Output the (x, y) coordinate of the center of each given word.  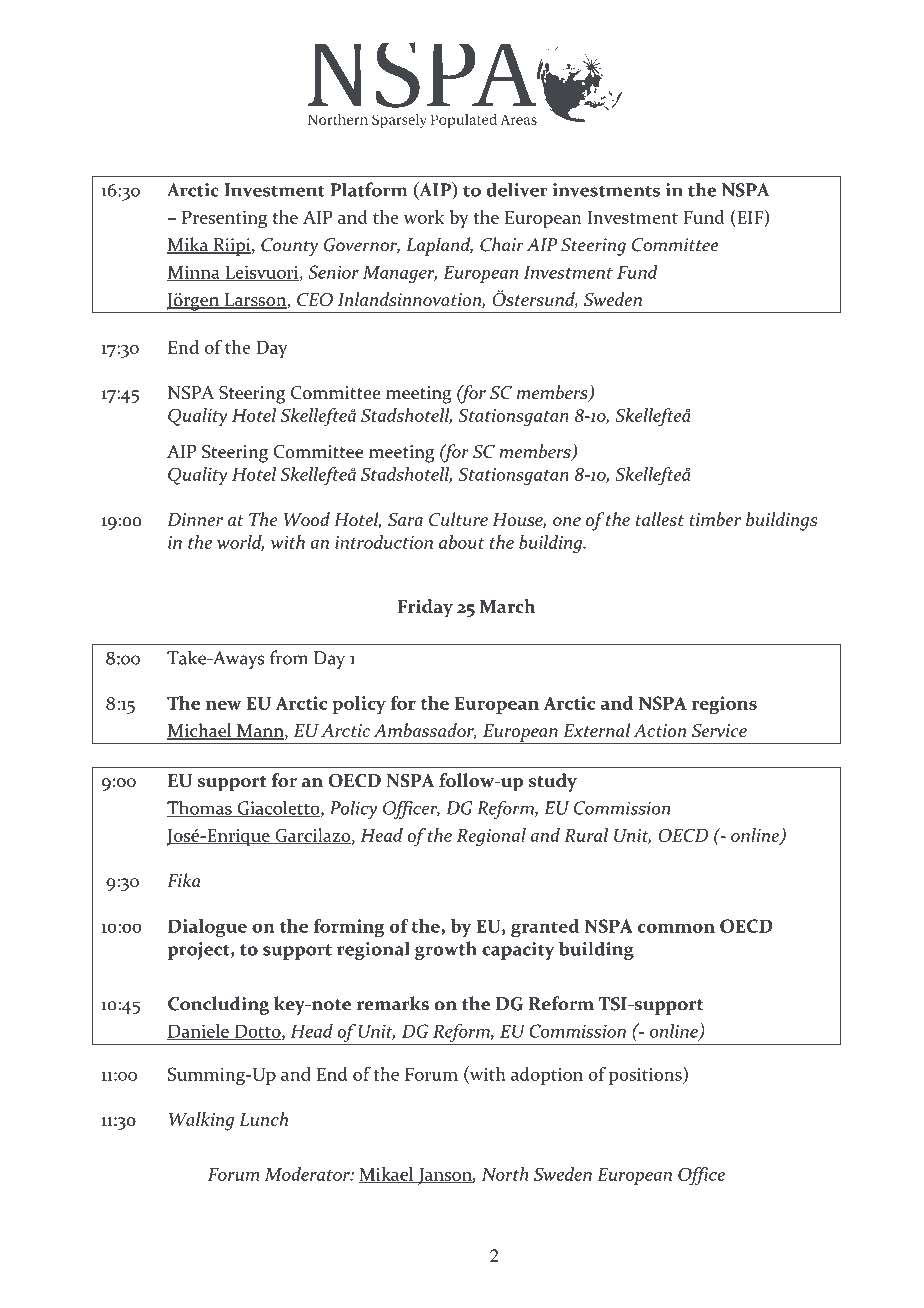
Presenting (224, 220)
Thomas (200, 808)
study (553, 782)
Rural (586, 835)
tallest (660, 519)
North (505, 1174)
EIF (750, 217)
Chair (502, 244)
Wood (306, 519)
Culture (458, 519)
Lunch (263, 1119)
